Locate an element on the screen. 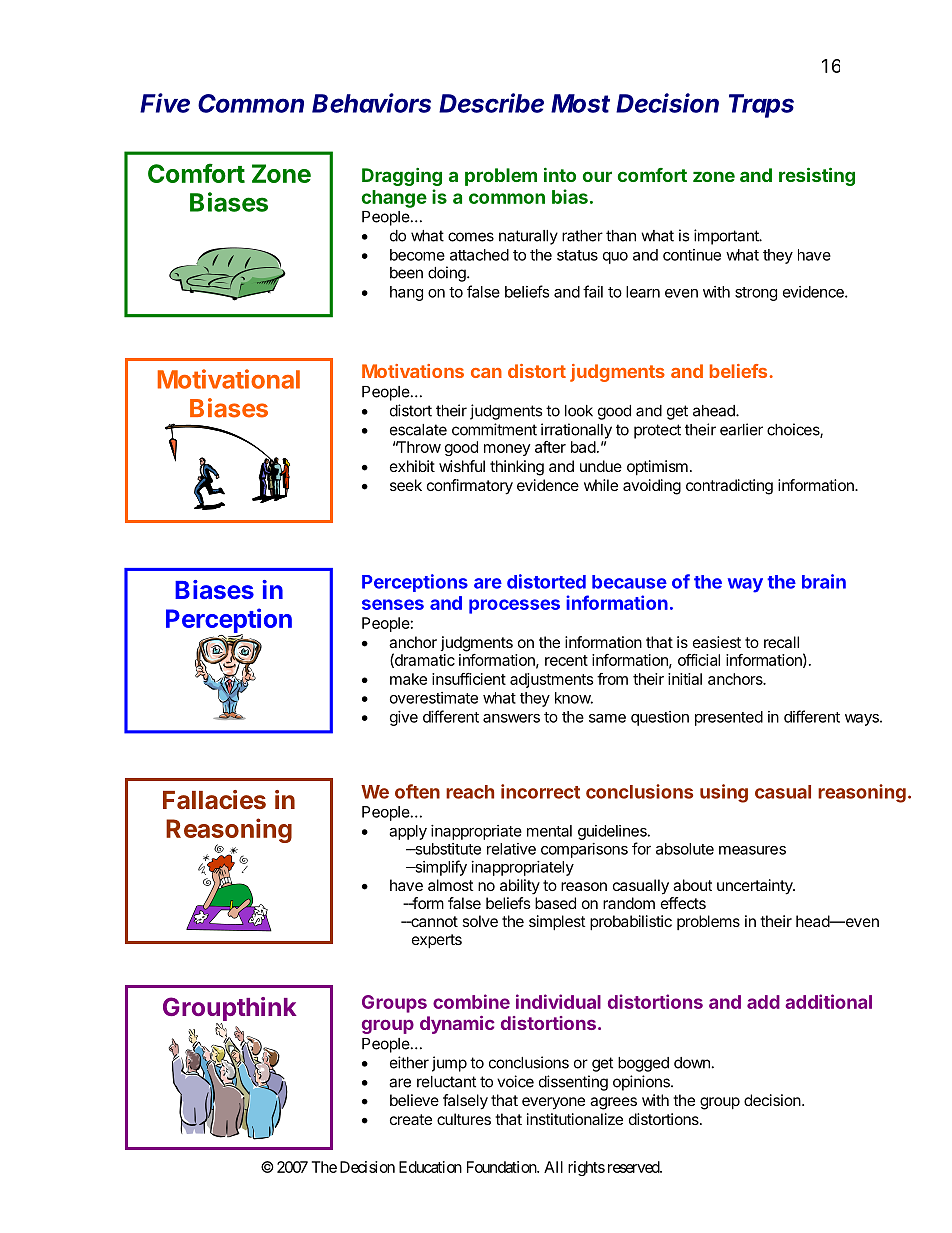  contradicting is located at coordinates (729, 487).
